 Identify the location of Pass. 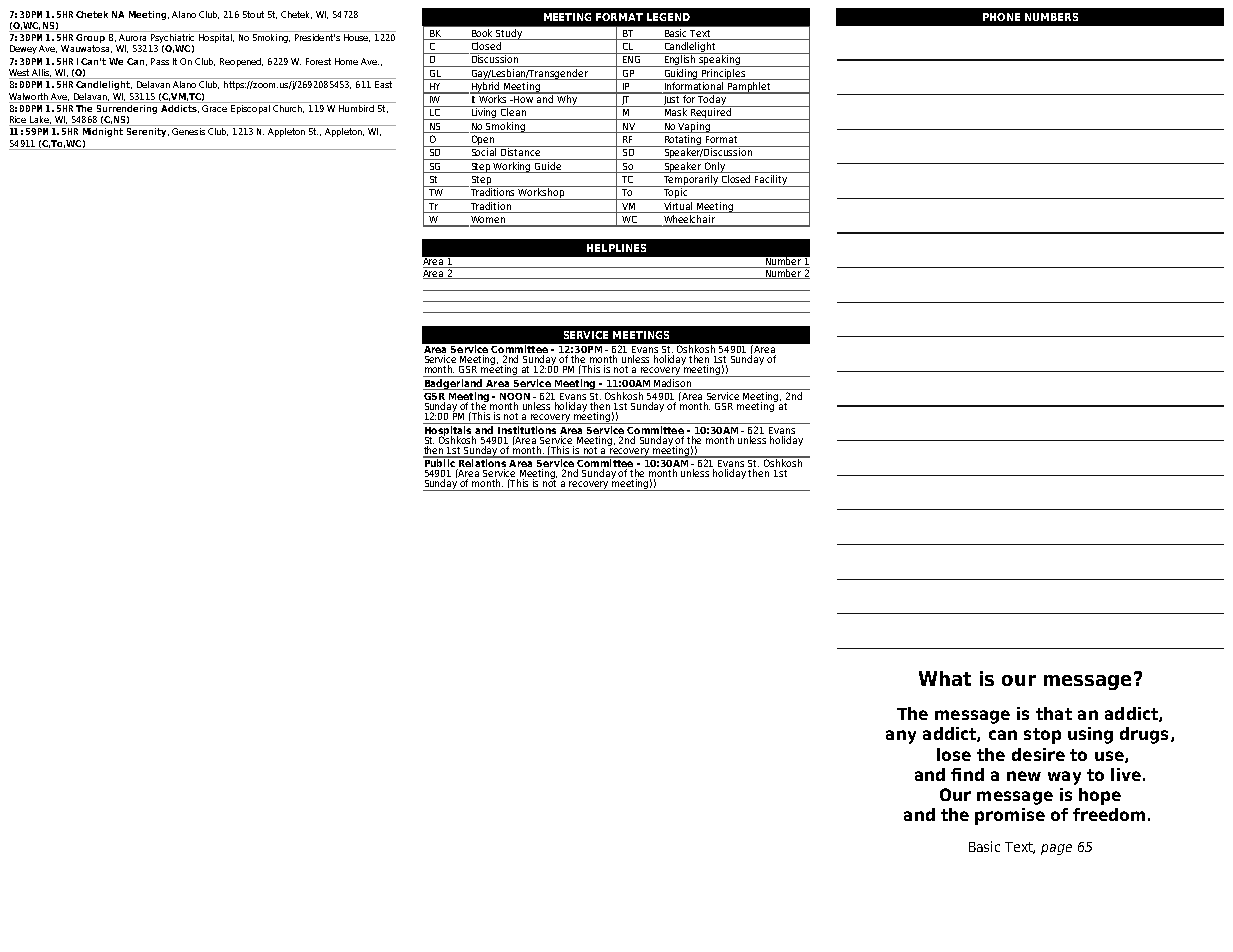
(160, 61).
